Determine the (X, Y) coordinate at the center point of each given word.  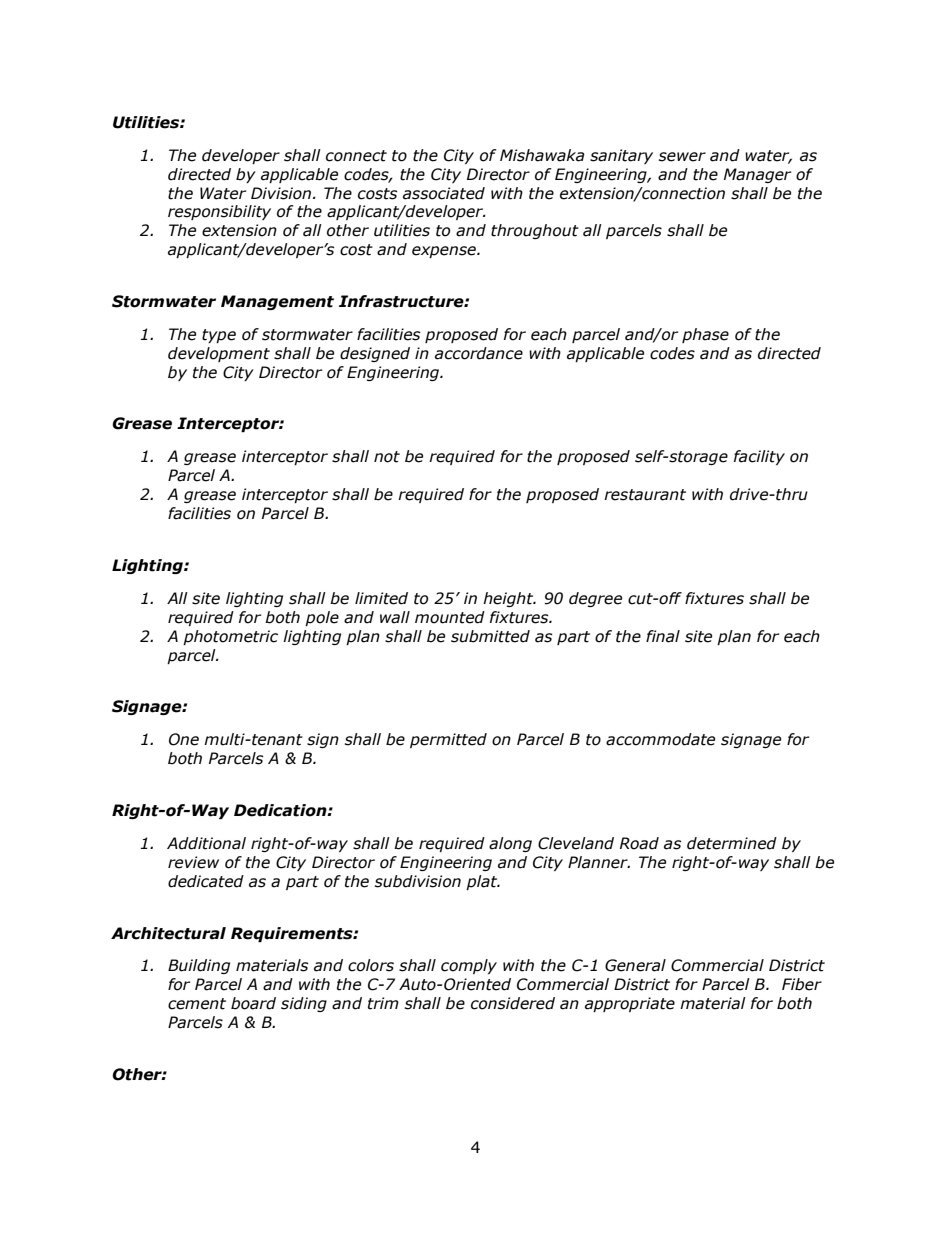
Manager (757, 175)
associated (444, 193)
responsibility (219, 212)
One (184, 739)
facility (759, 457)
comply (469, 966)
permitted (448, 740)
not (387, 457)
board (253, 1003)
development (219, 354)
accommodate (660, 739)
